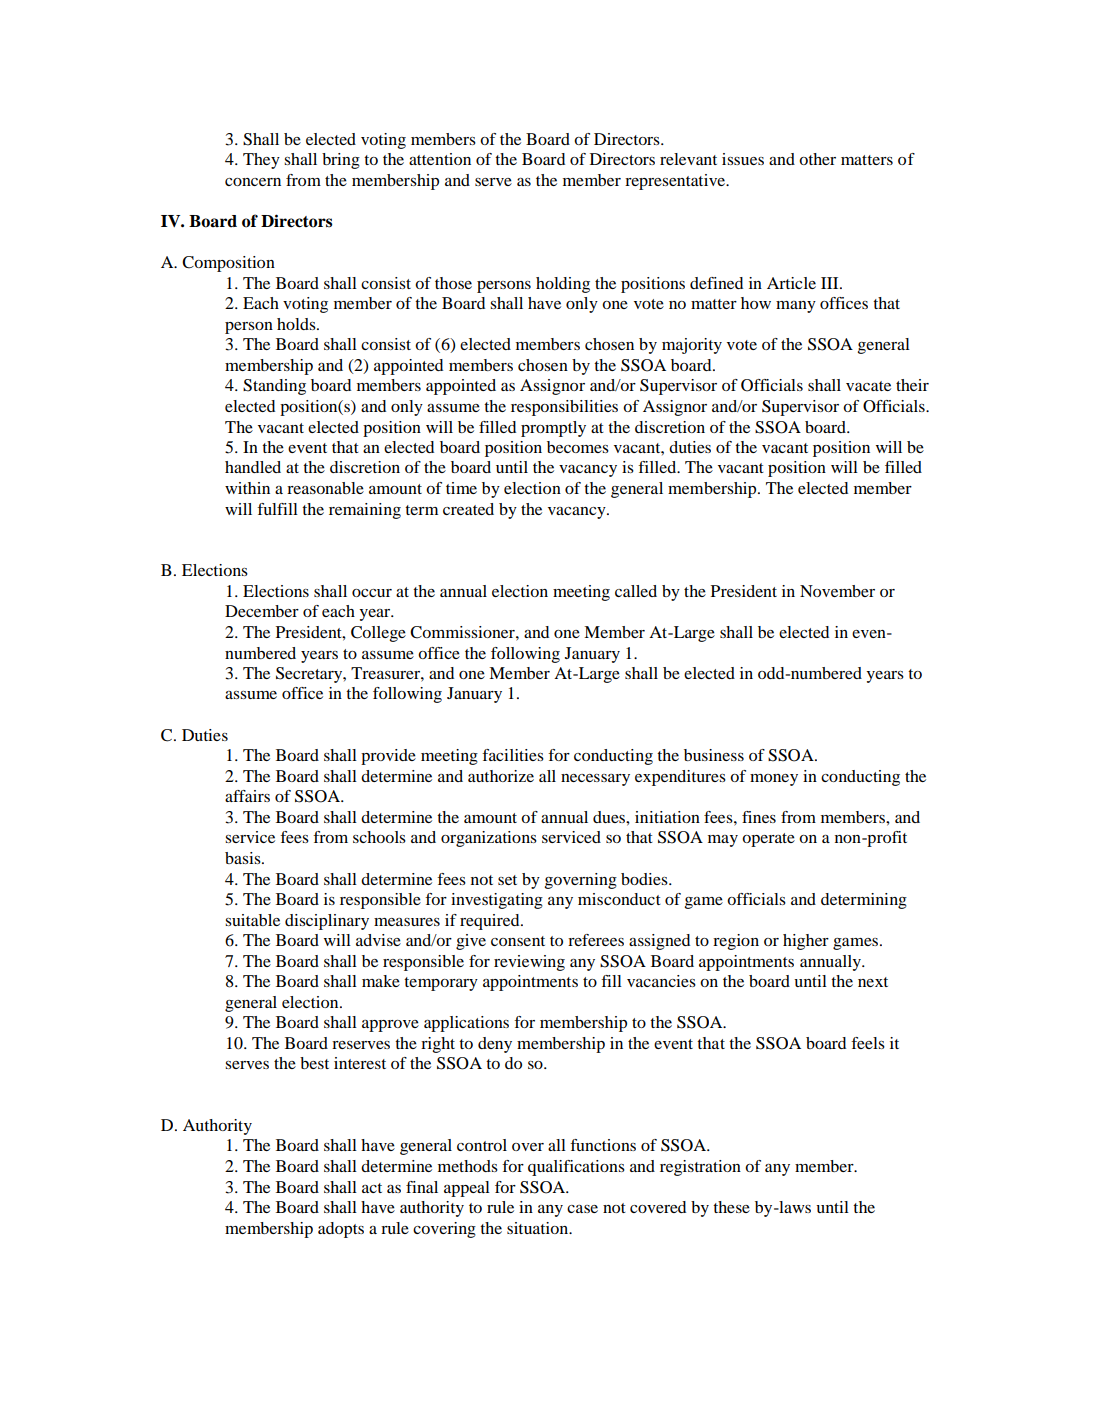 The image size is (1094, 1415). Describe the element at coordinates (817, 159) in the screenshot. I see `other` at that location.
